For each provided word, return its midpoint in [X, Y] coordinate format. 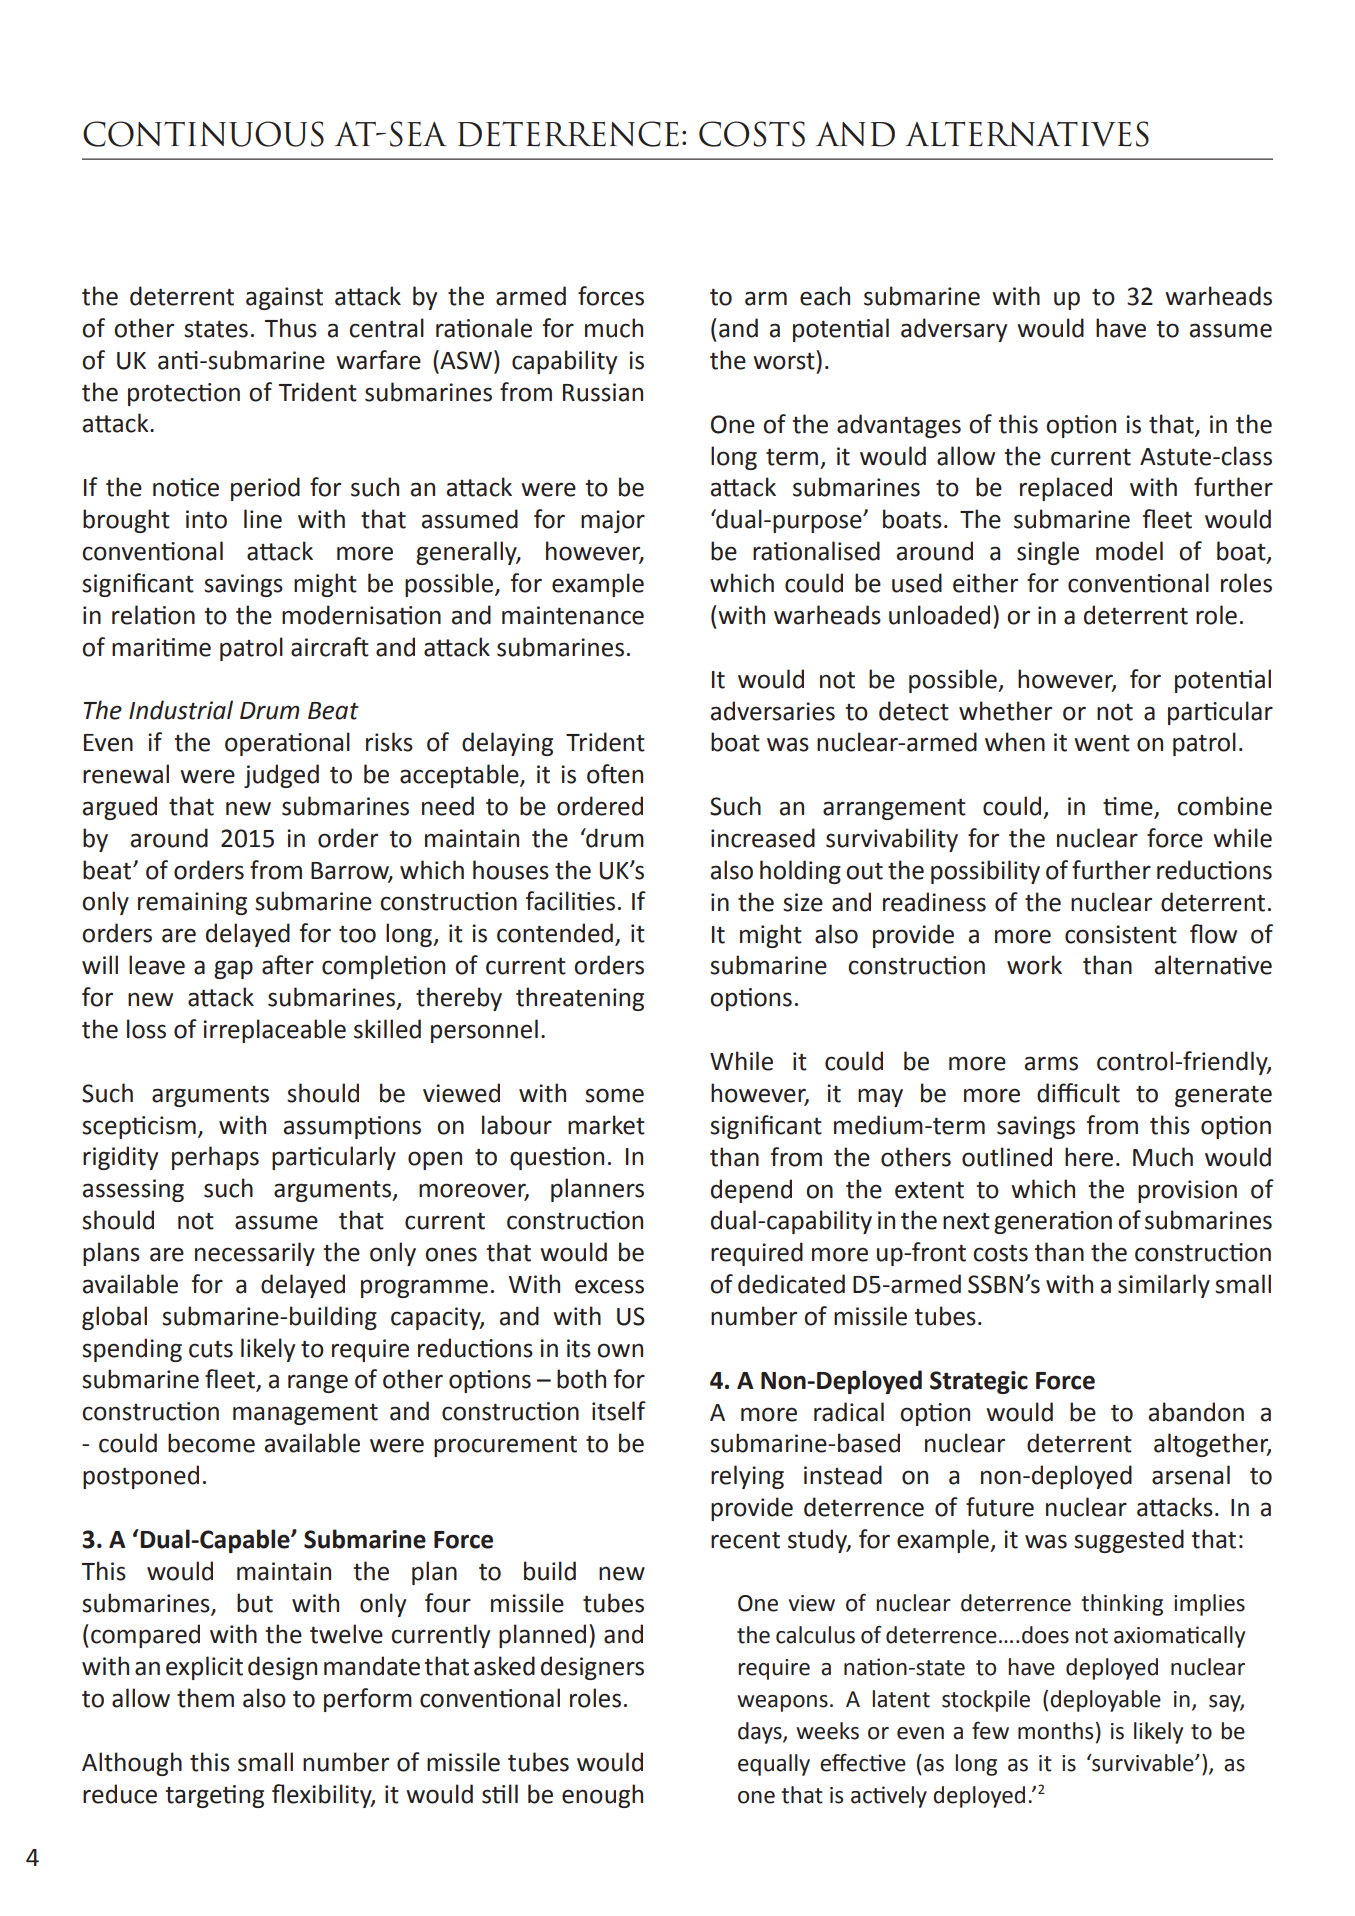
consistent [1121, 934]
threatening [580, 999]
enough [602, 1796]
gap [233, 969]
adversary [954, 330]
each [825, 296]
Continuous [203, 134]
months [1055, 1731]
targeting [214, 1796]
